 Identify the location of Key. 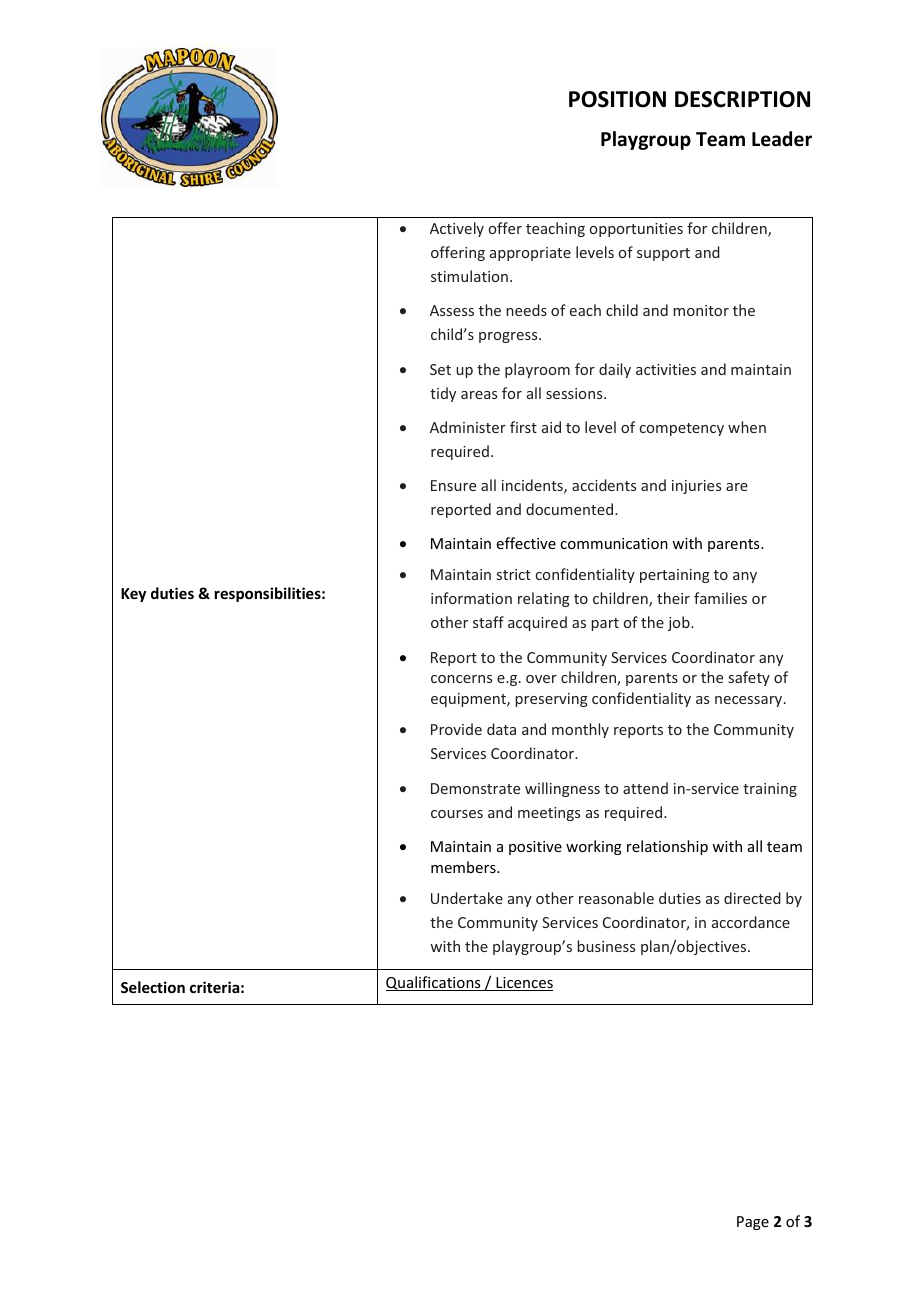
(133, 595).
